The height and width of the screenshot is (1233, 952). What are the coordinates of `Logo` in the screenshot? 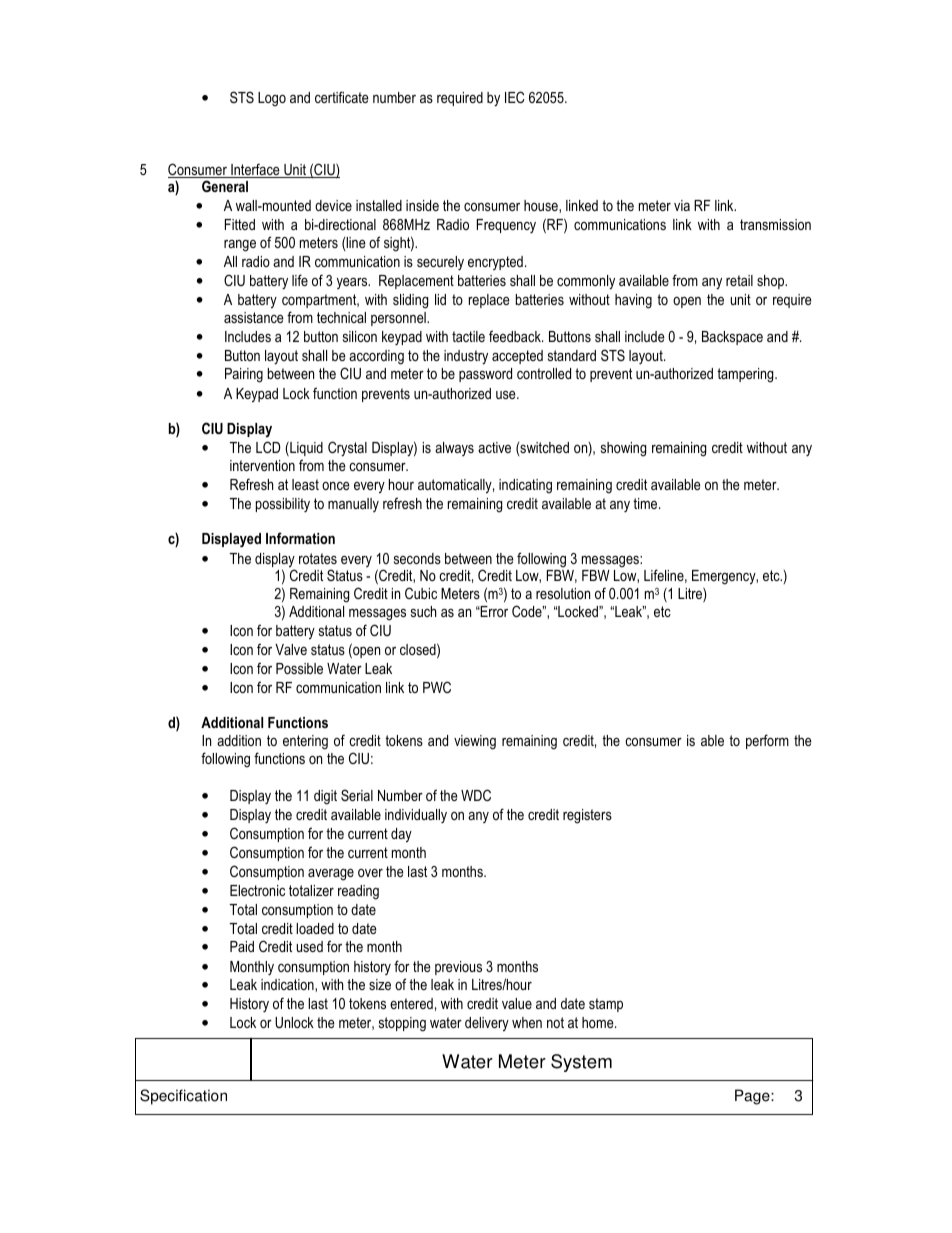 It's located at (272, 99).
